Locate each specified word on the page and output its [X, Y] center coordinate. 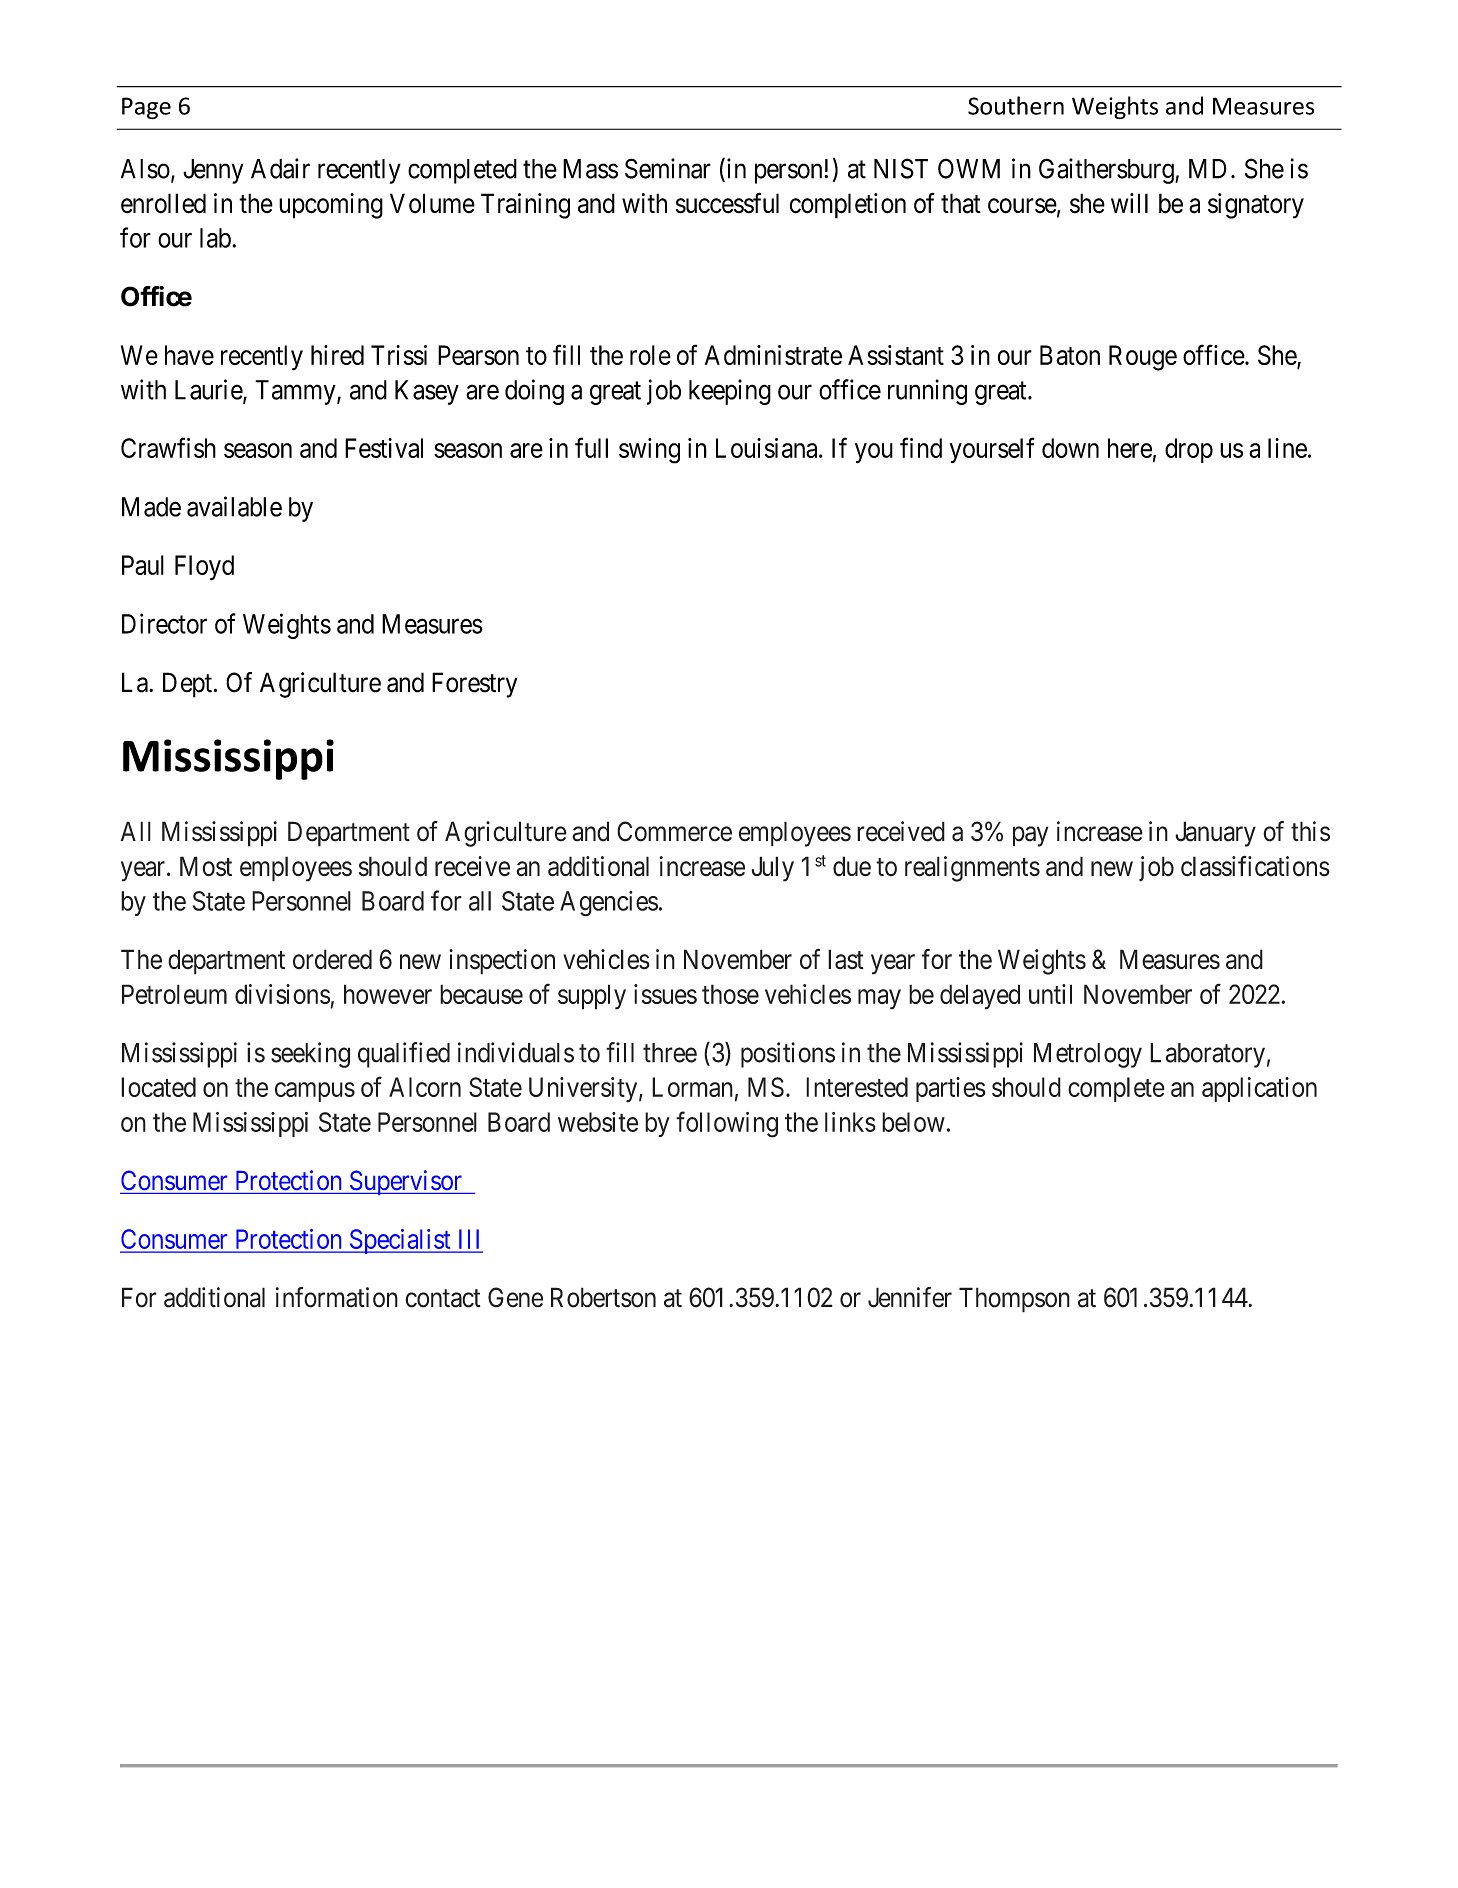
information [337, 1297]
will [1129, 203]
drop [1189, 450]
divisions [282, 994]
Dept [187, 685]
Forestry [474, 685]
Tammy [296, 392]
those [730, 994]
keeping [730, 392]
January [1215, 834]
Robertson [603, 1297]
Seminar [668, 168]
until [1050, 994]
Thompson [1014, 1300]
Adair [280, 168]
